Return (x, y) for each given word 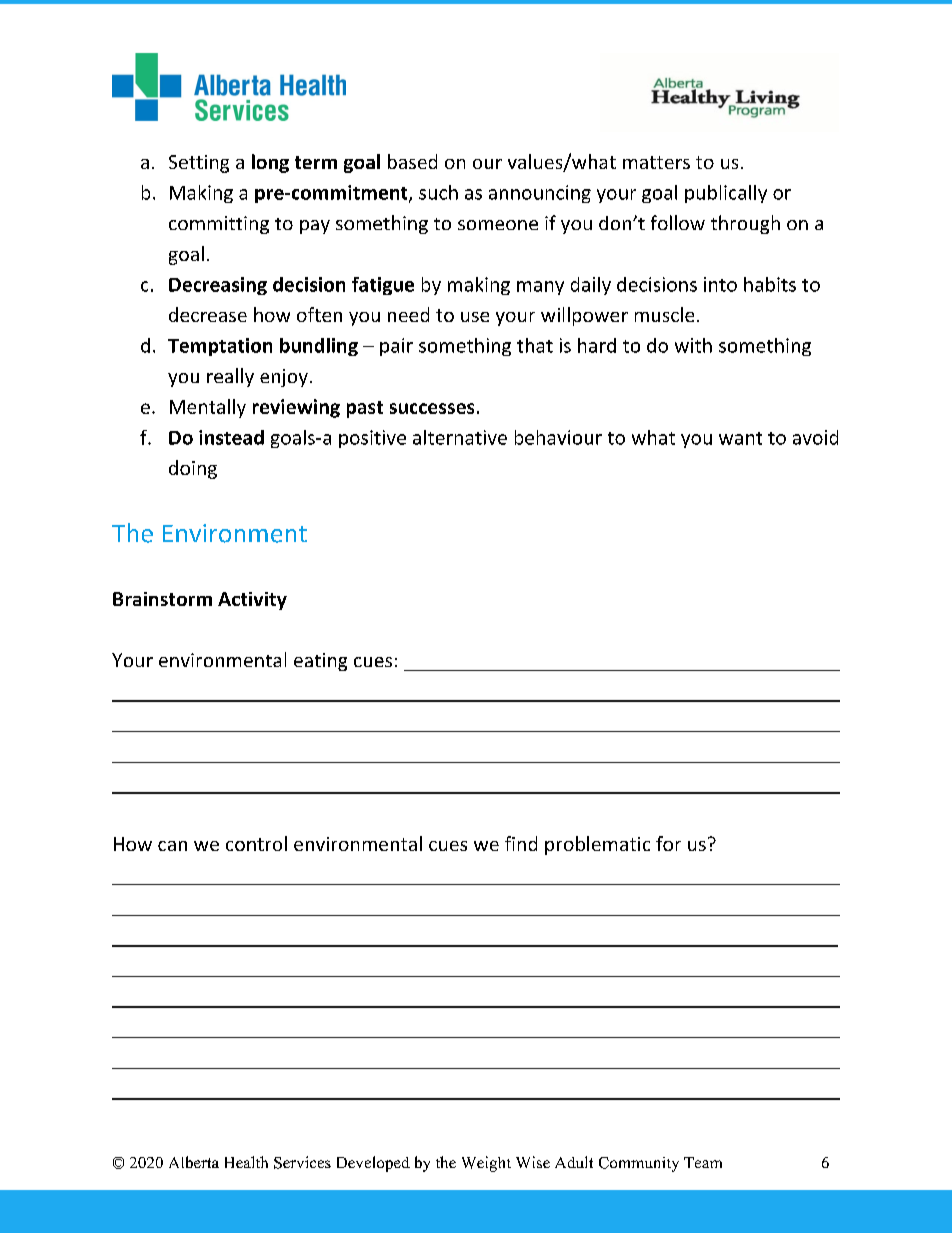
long (270, 163)
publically (726, 194)
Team (703, 1162)
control (256, 843)
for (668, 843)
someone (498, 225)
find (521, 843)
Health (246, 1162)
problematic (597, 845)
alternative (460, 437)
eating (320, 662)
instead (231, 437)
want (740, 438)
